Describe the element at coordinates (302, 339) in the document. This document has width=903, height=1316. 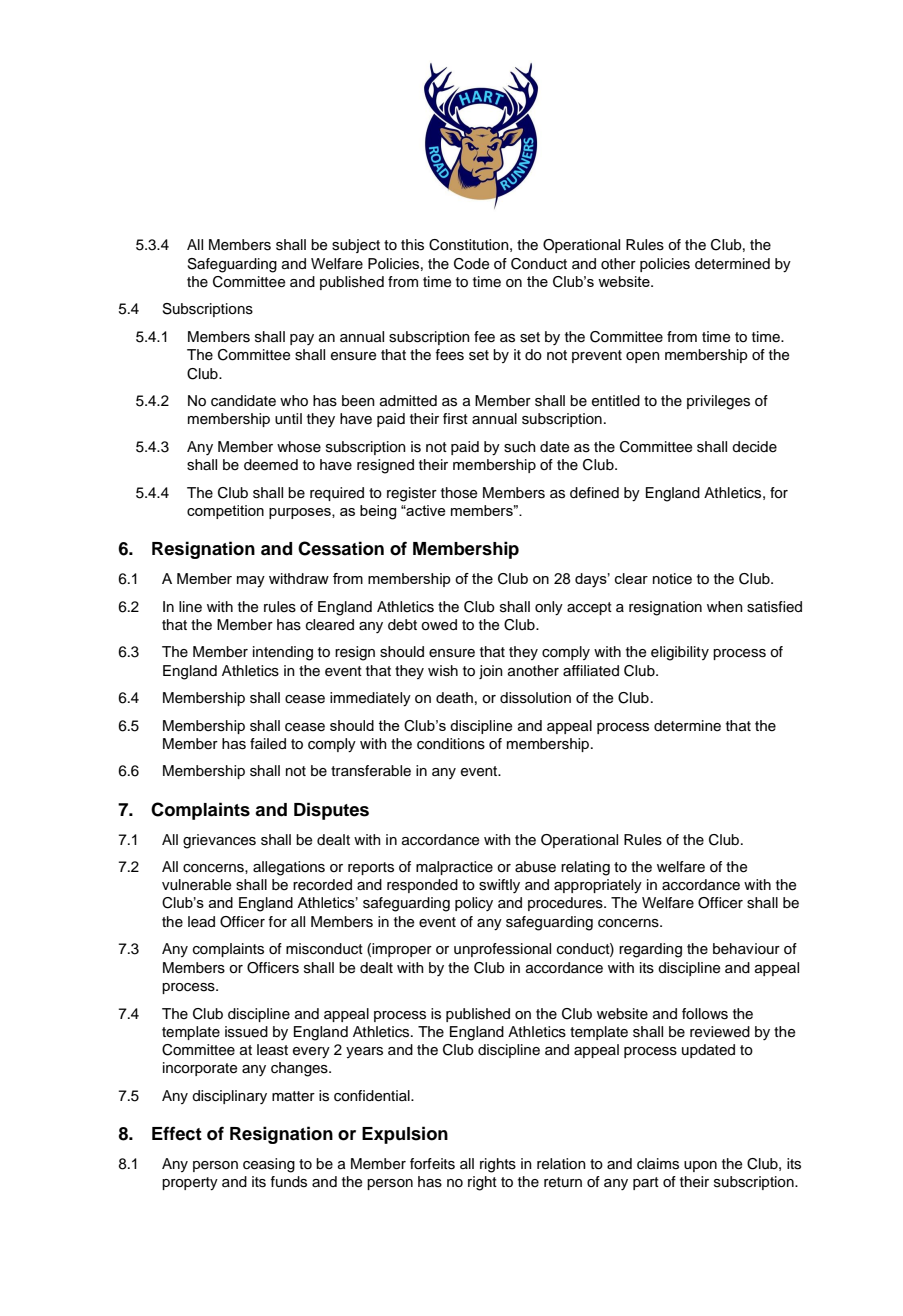
I see `pay` at that location.
